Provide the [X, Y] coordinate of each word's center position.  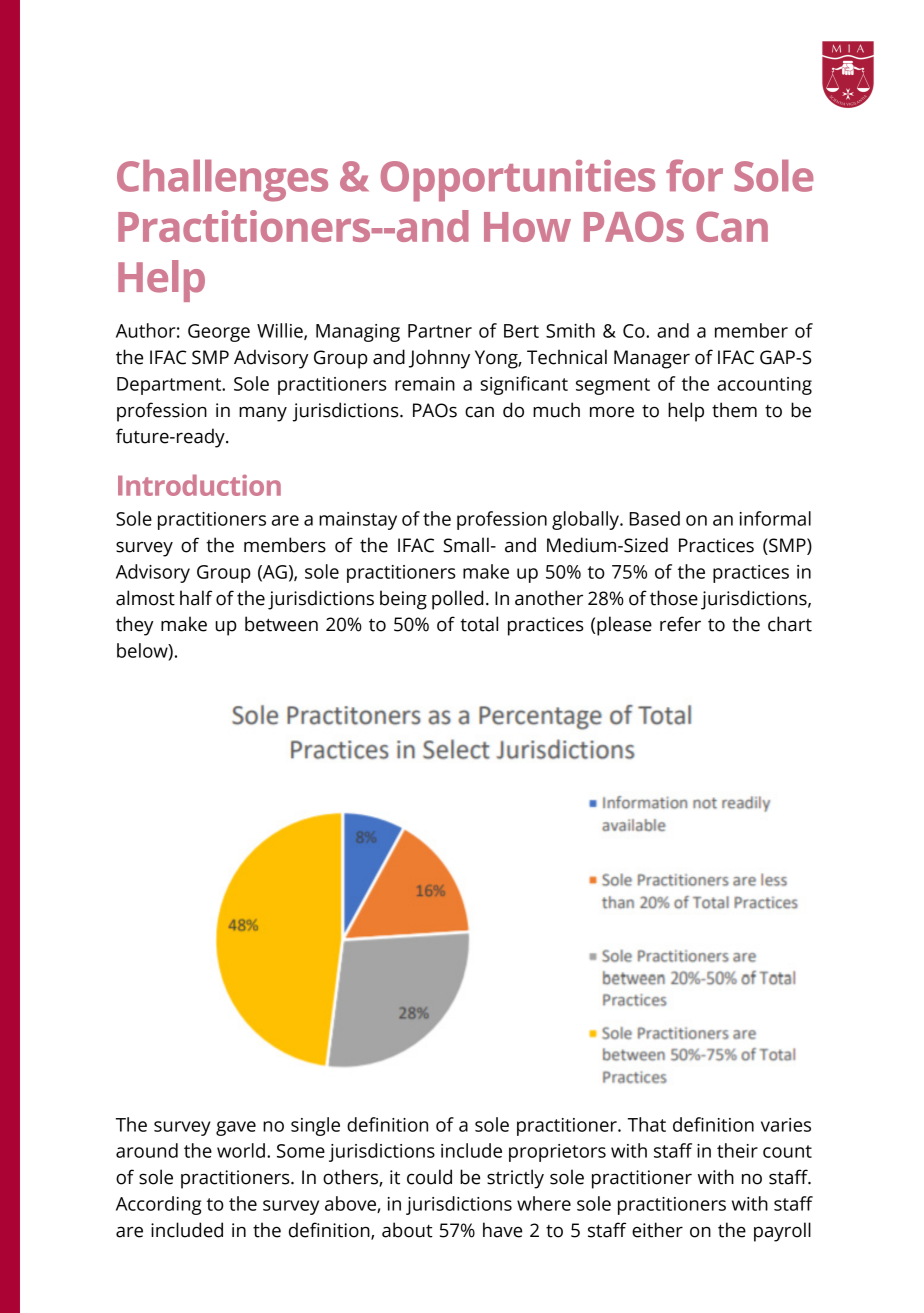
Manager [652, 359]
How [527, 227]
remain [425, 384]
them [734, 410]
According [158, 1205]
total [479, 624]
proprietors [557, 1153]
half [196, 598]
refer [680, 624]
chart [790, 624]
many [263, 414]
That [647, 1124]
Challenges [222, 181]
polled [457, 600]
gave [236, 1128]
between [281, 624]
